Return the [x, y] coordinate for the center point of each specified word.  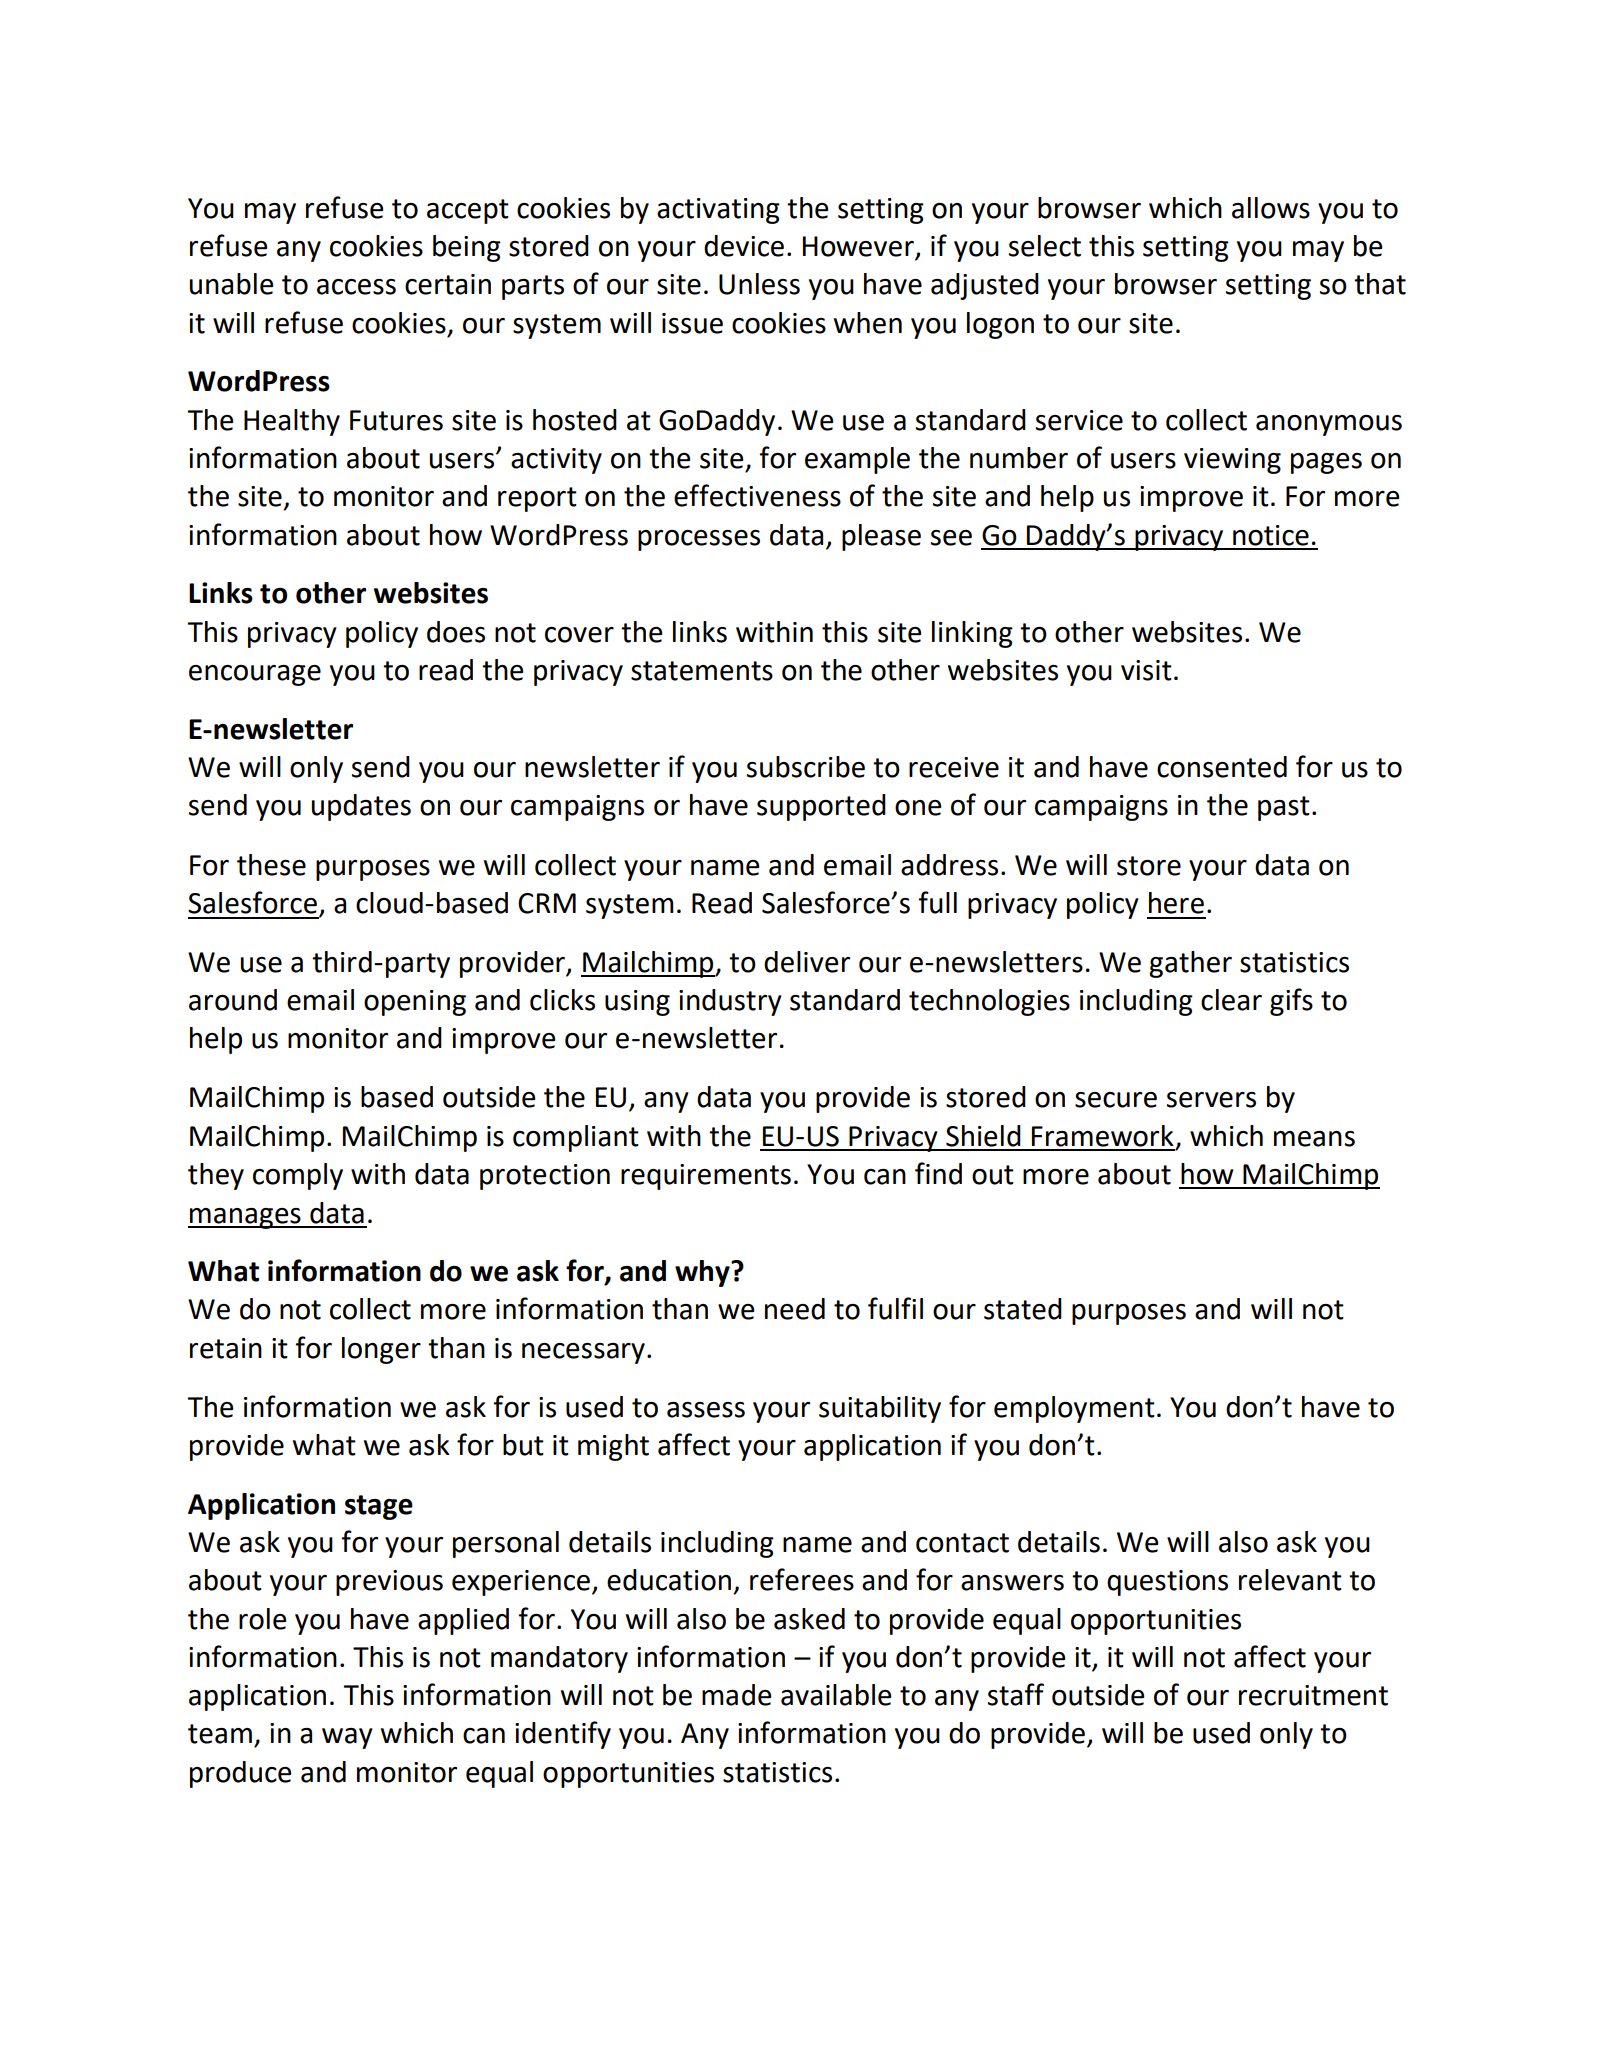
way [347, 1738]
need [795, 1309]
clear [1231, 1000]
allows [1271, 208]
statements [702, 671]
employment [1074, 1409]
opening [415, 1003]
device [744, 246]
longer [381, 1350]
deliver [807, 962]
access [356, 287]
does [456, 632]
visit [1146, 670]
